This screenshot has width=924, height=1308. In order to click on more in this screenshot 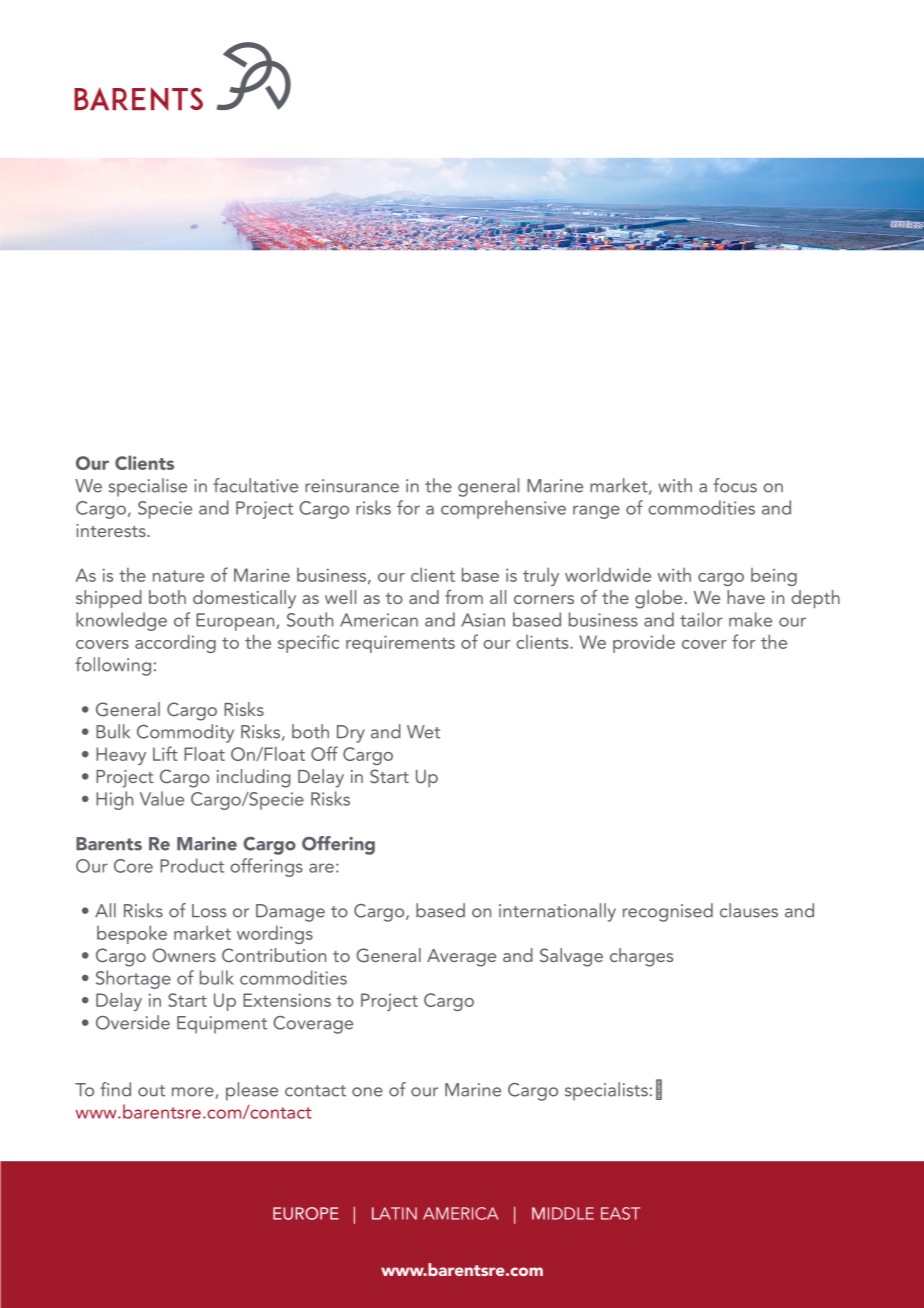, I will do `click(194, 1093)`.
